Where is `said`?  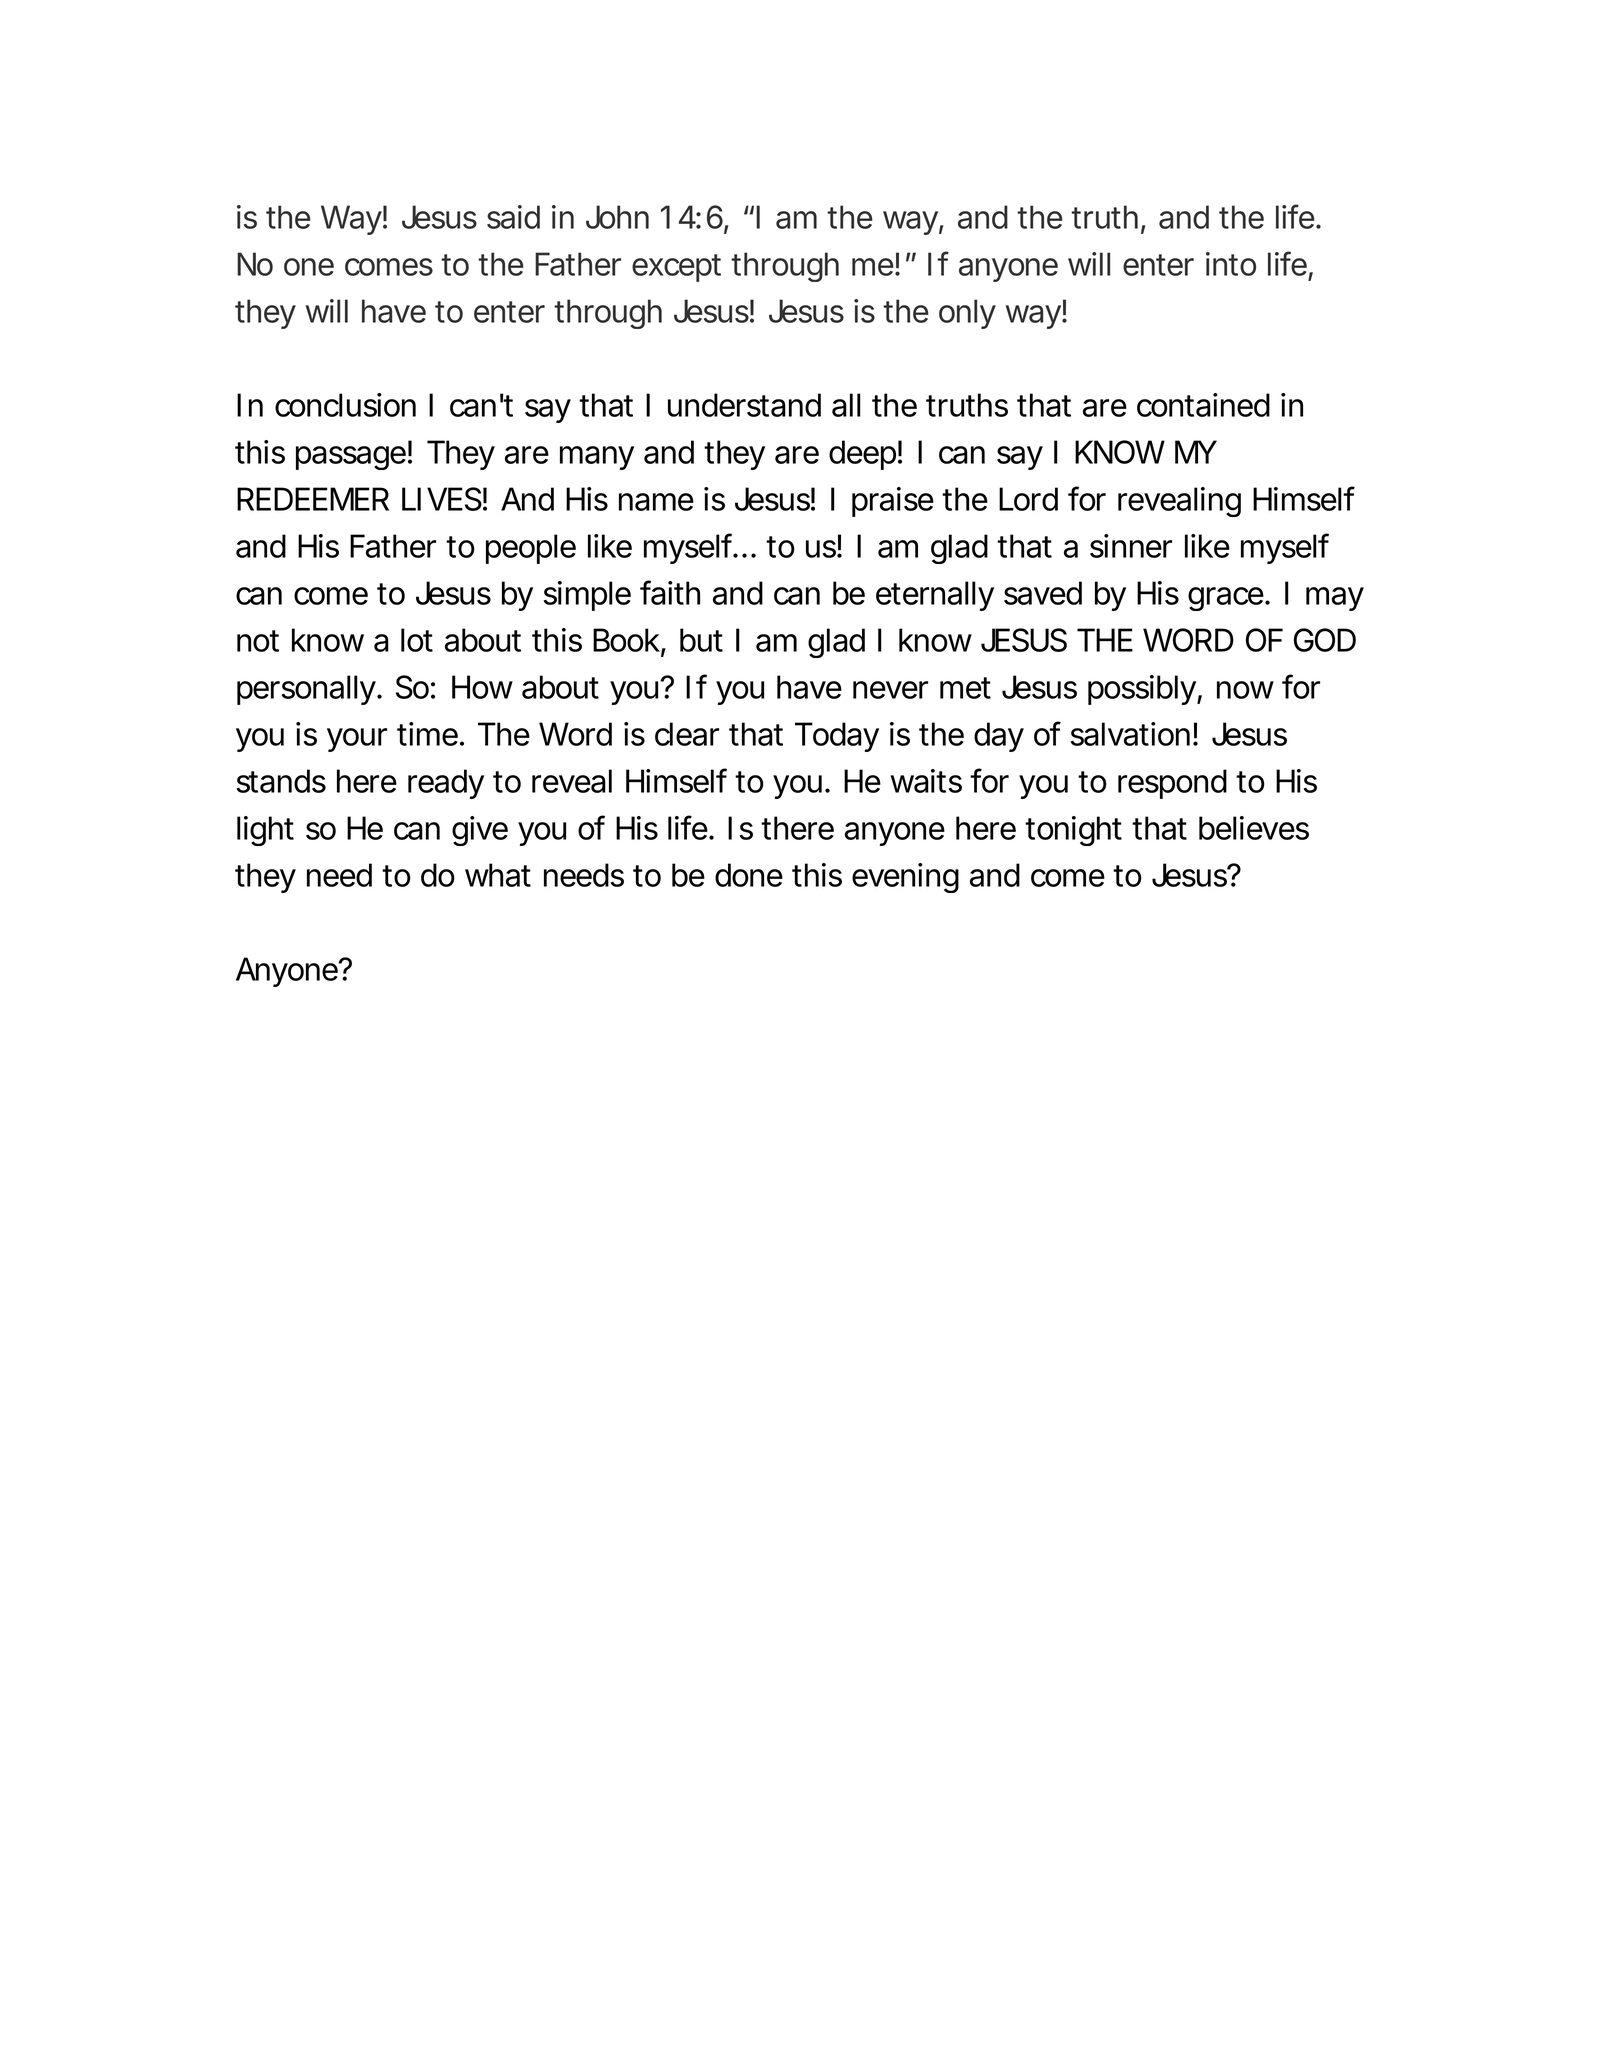 said is located at coordinates (513, 217).
